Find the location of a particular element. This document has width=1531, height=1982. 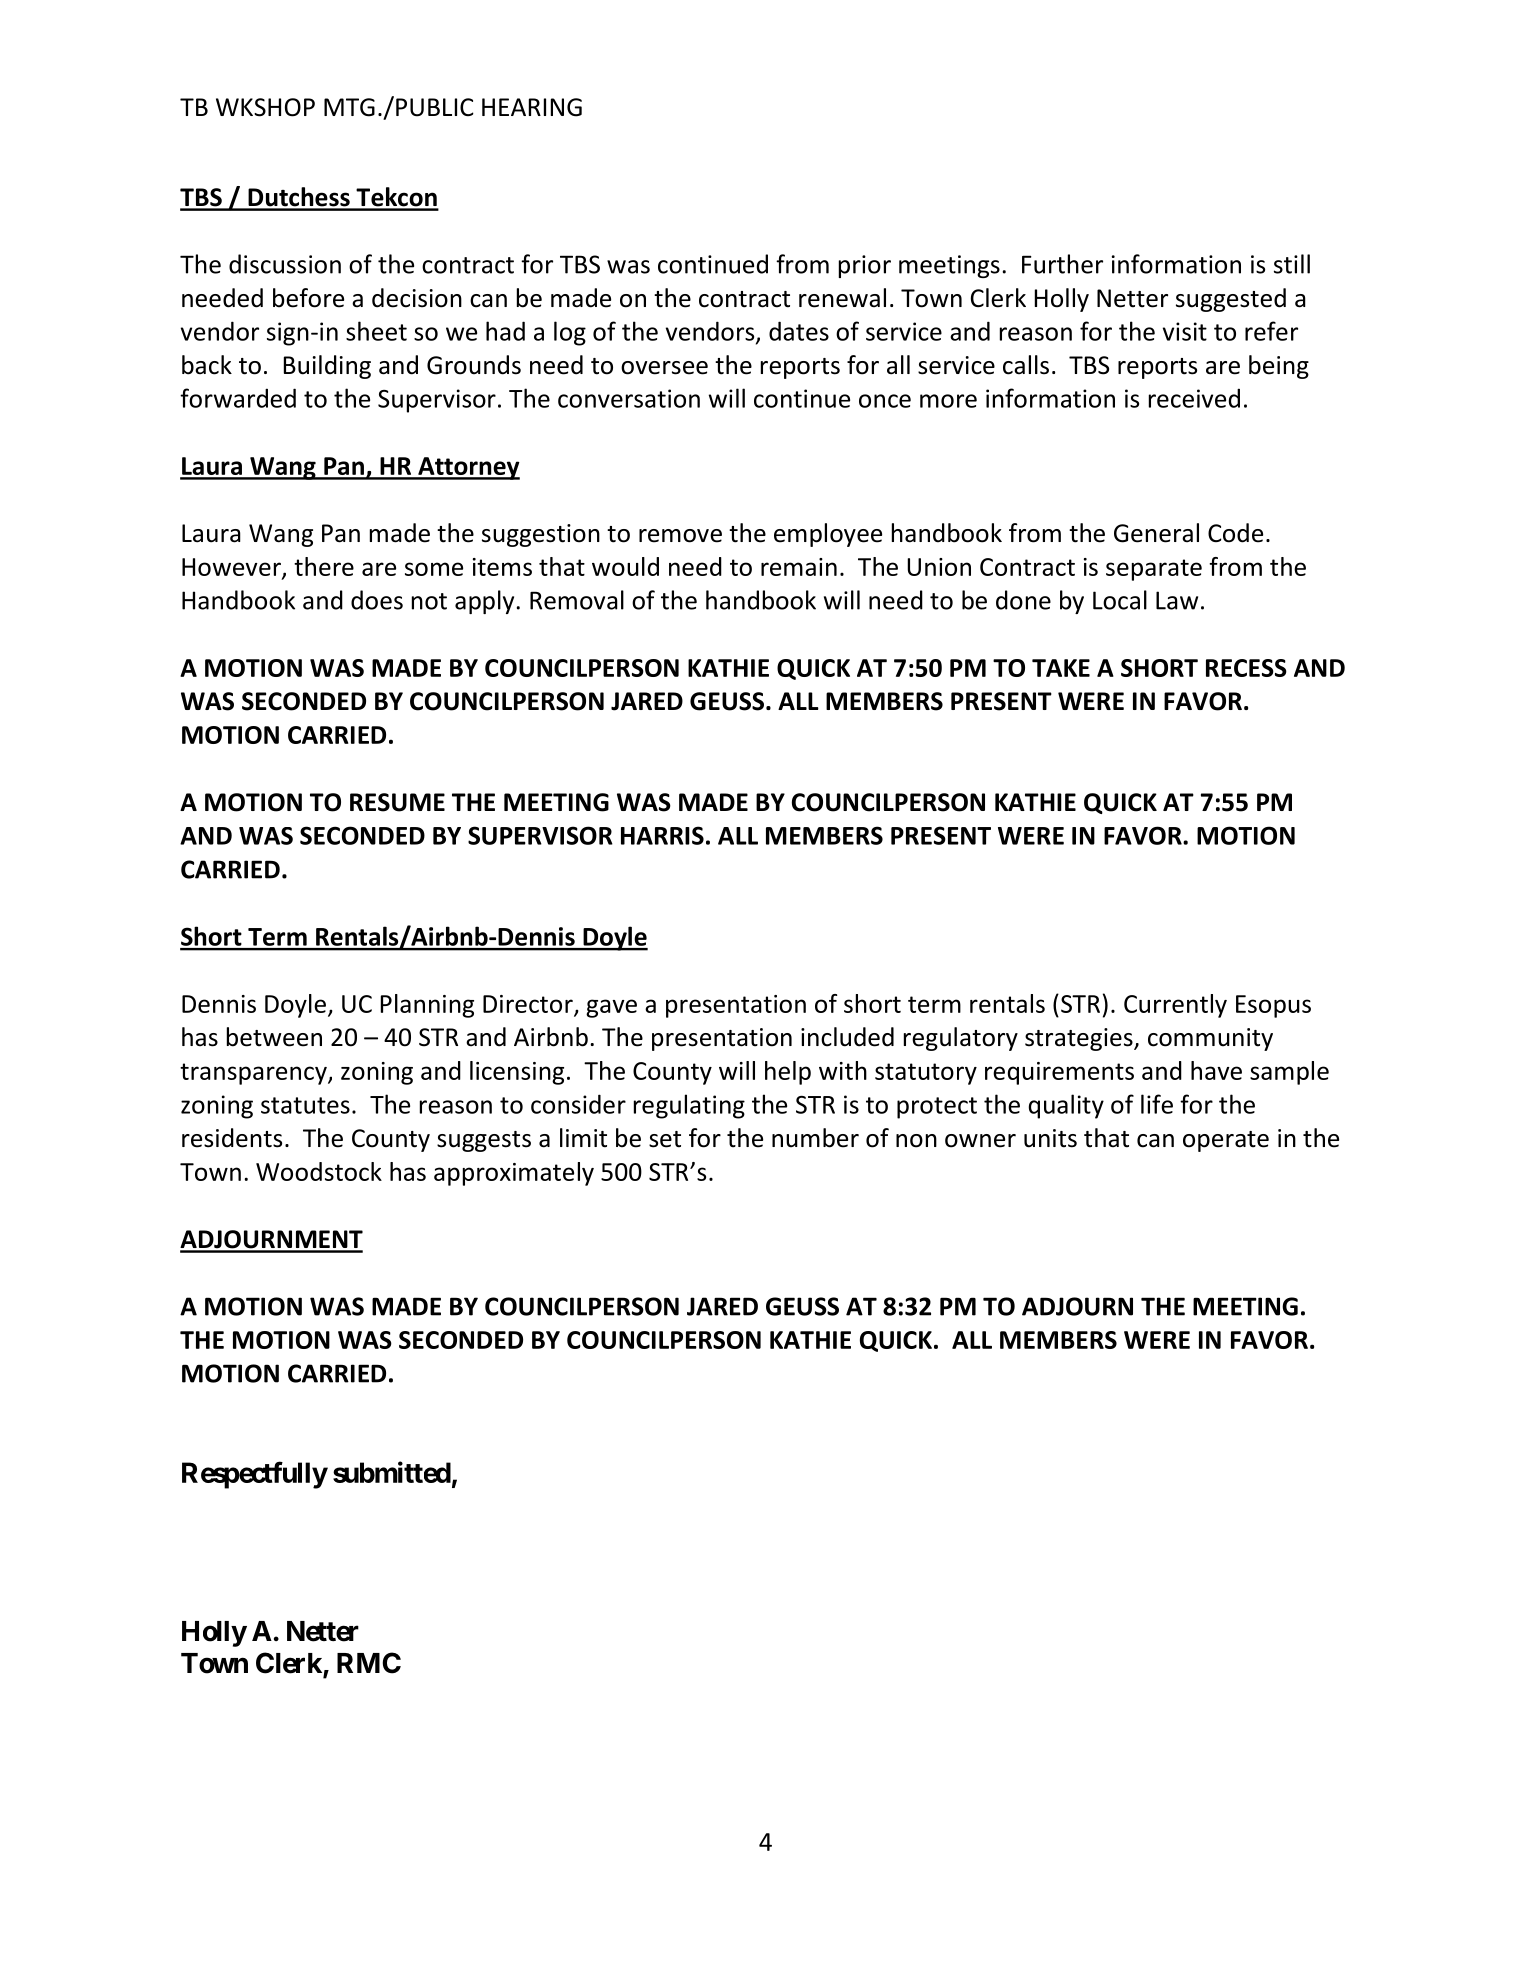

RMC is located at coordinates (369, 1663).
